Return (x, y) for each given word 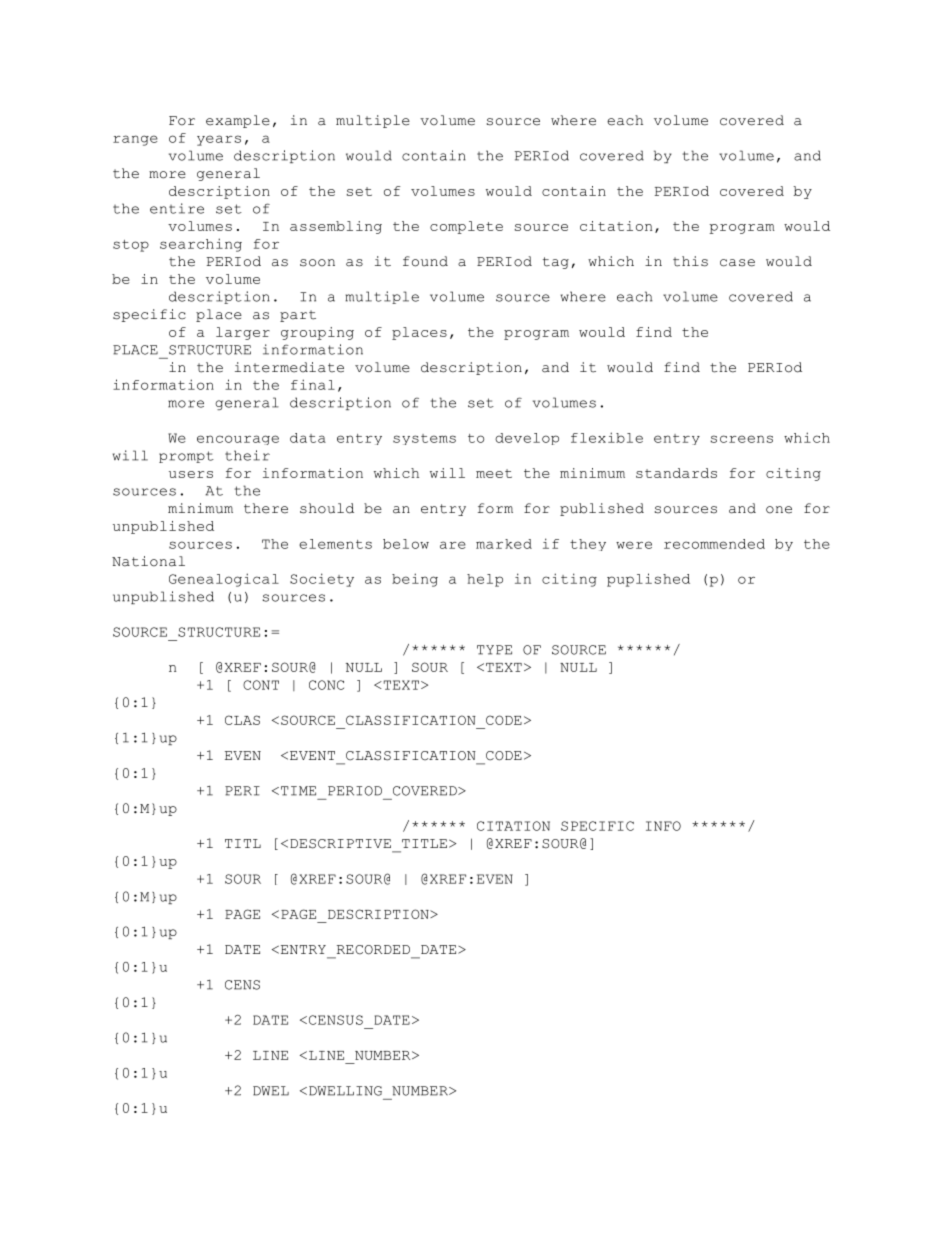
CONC (326, 685)
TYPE (494, 650)
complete (466, 227)
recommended (714, 544)
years (219, 140)
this (690, 261)
